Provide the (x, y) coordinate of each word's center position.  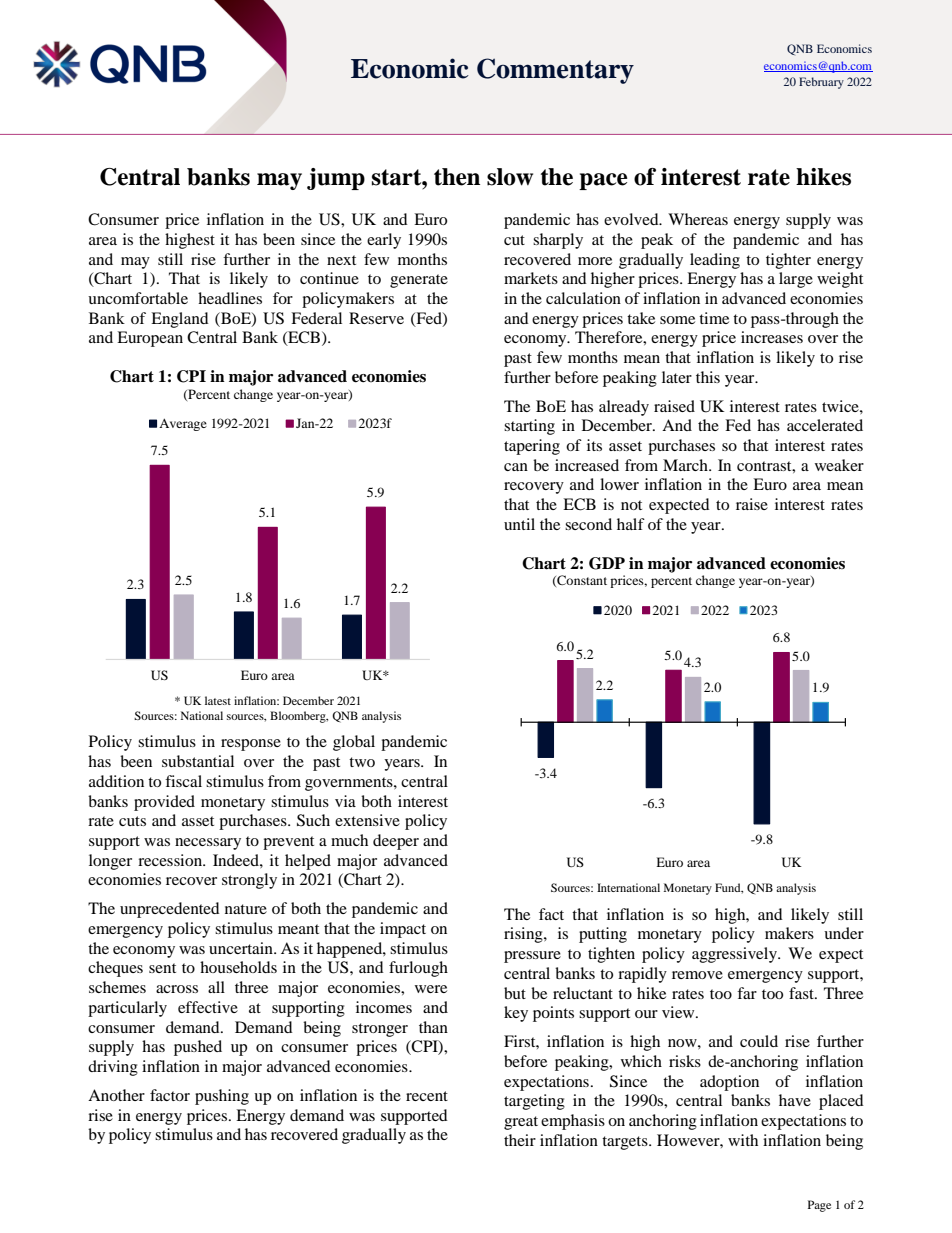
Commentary (555, 71)
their (520, 1140)
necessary (208, 844)
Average (183, 425)
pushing (222, 1097)
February (821, 83)
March (686, 465)
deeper (396, 842)
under (844, 933)
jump (336, 179)
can (516, 467)
